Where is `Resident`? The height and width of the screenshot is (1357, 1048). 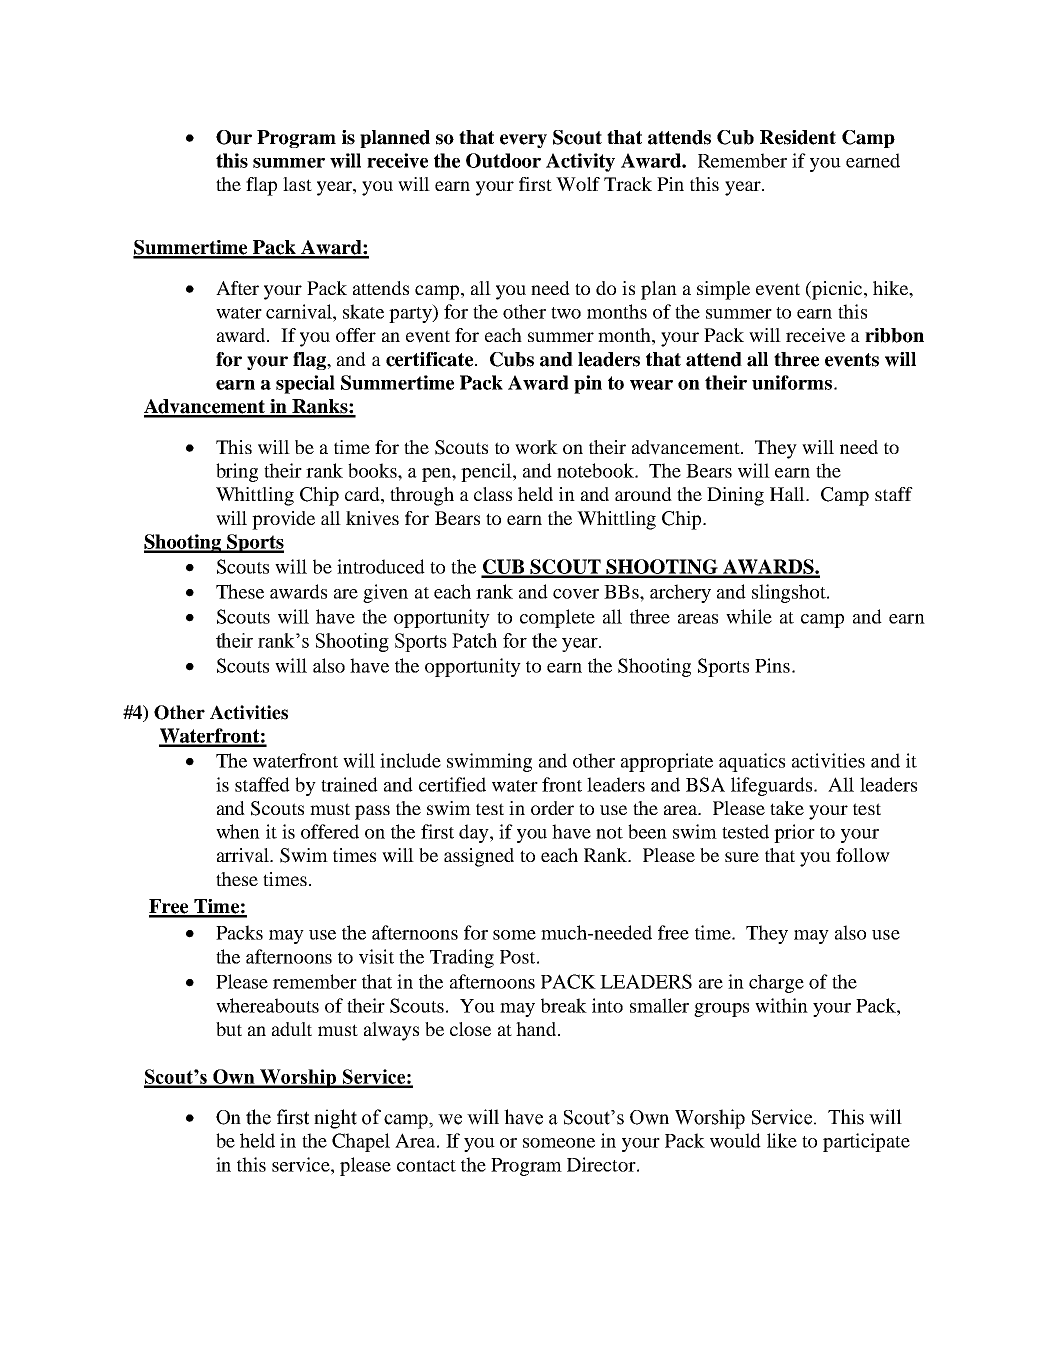 Resident is located at coordinates (798, 137).
